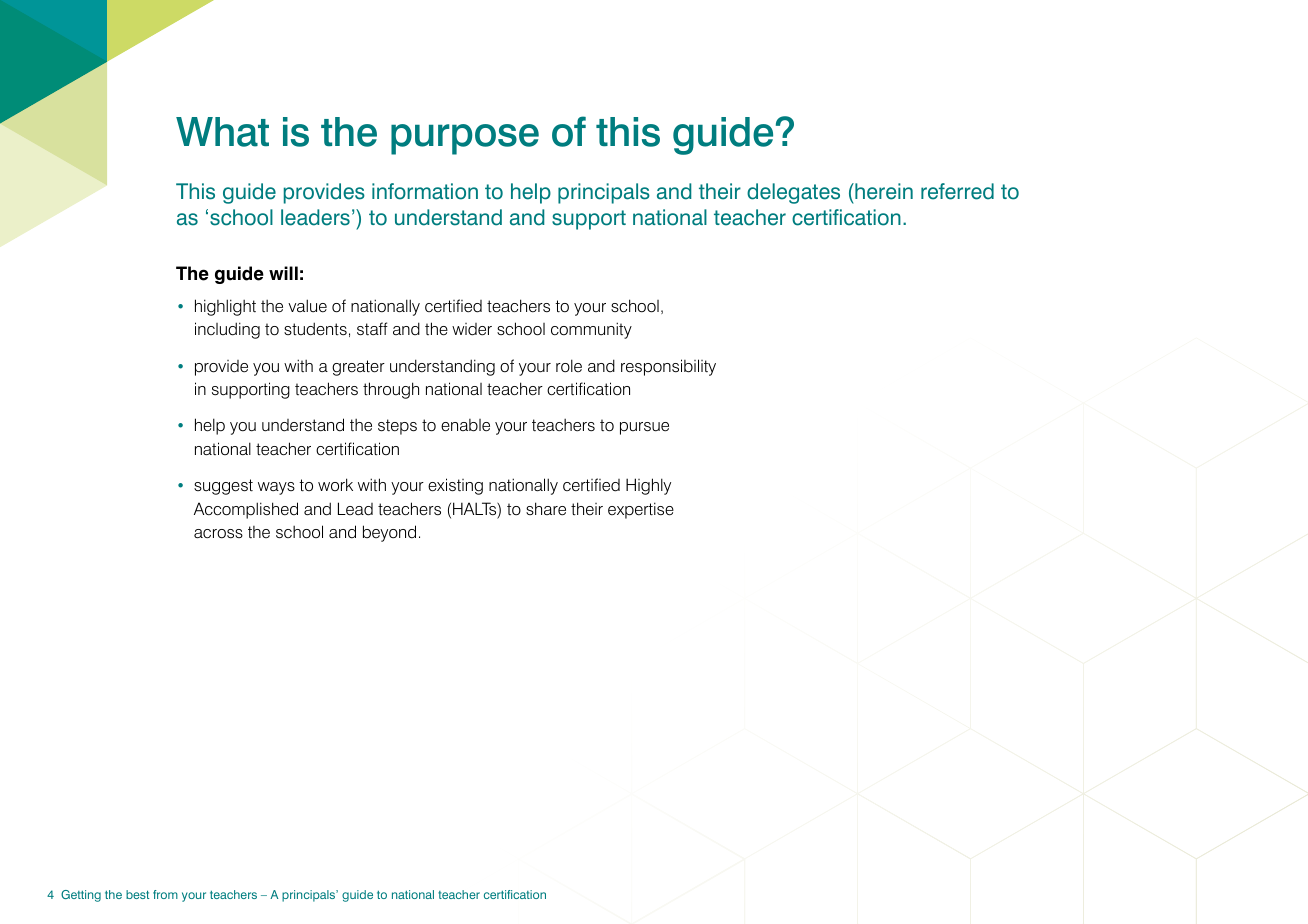 Image resolution: width=1308 pixels, height=924 pixels. Describe the element at coordinates (222, 132) in the screenshot. I see `What` at that location.
